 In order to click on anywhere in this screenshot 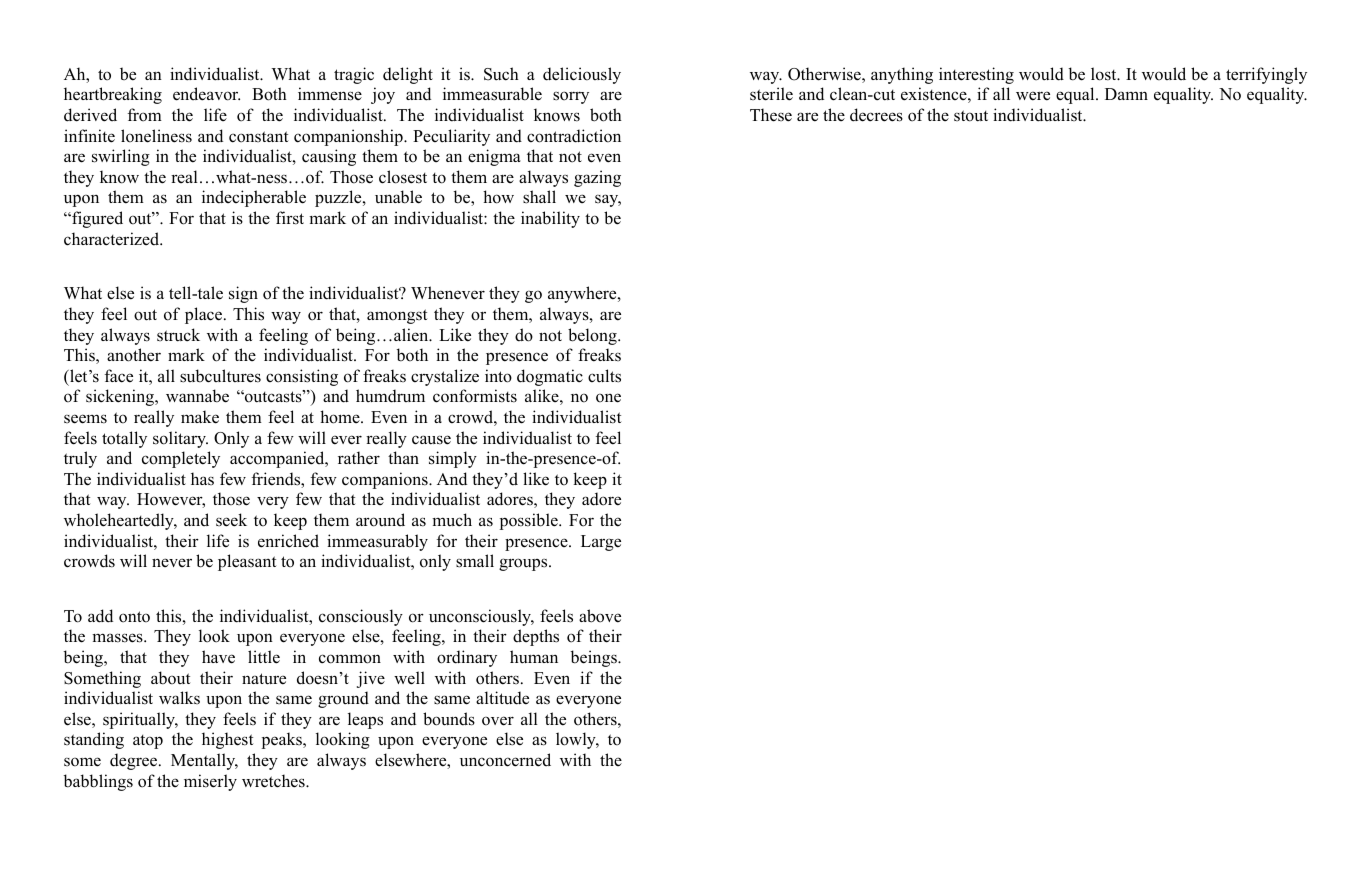, I will do `click(583, 294)`.
